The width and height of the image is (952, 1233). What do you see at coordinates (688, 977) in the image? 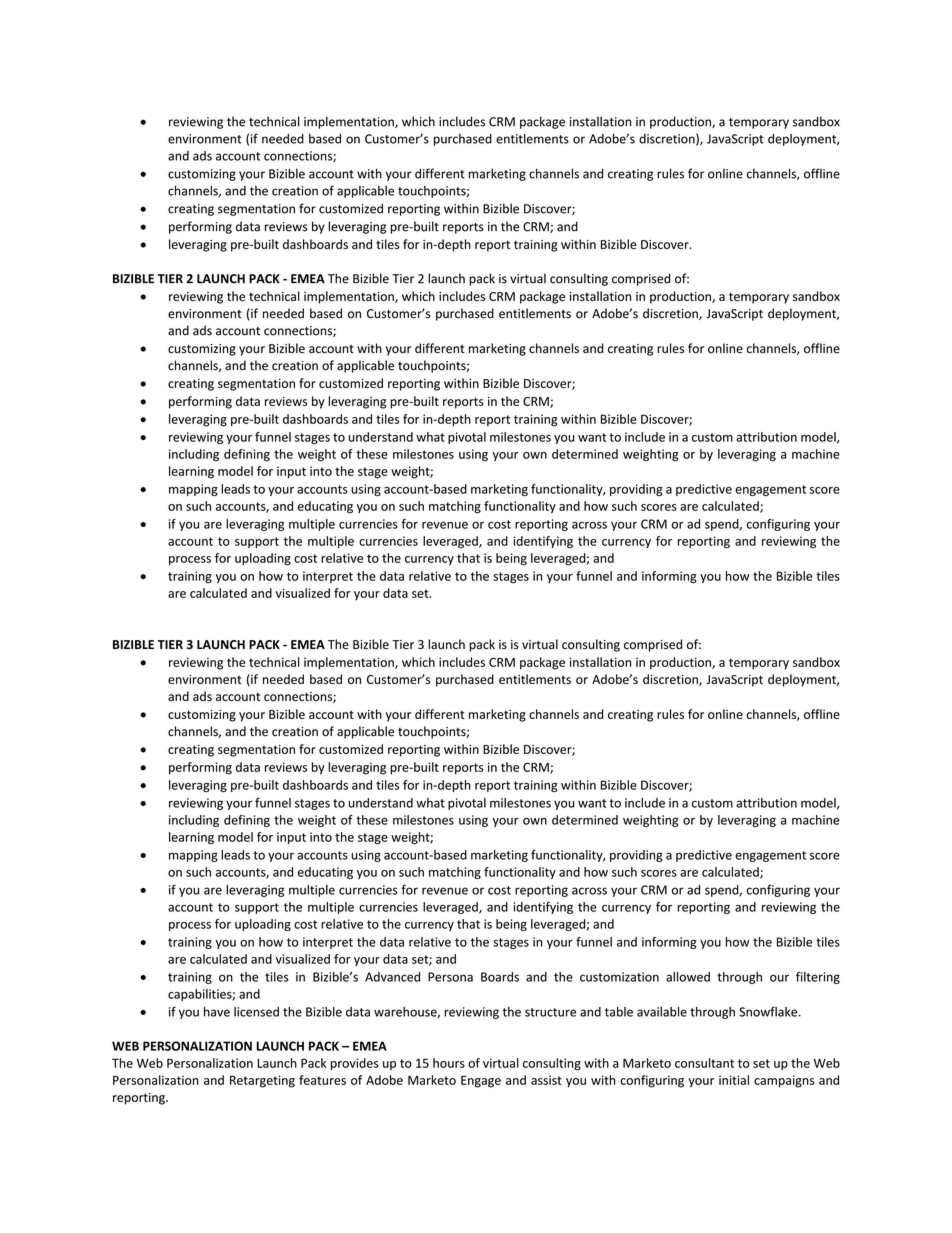
I see `allowed` at bounding box center [688, 977].
